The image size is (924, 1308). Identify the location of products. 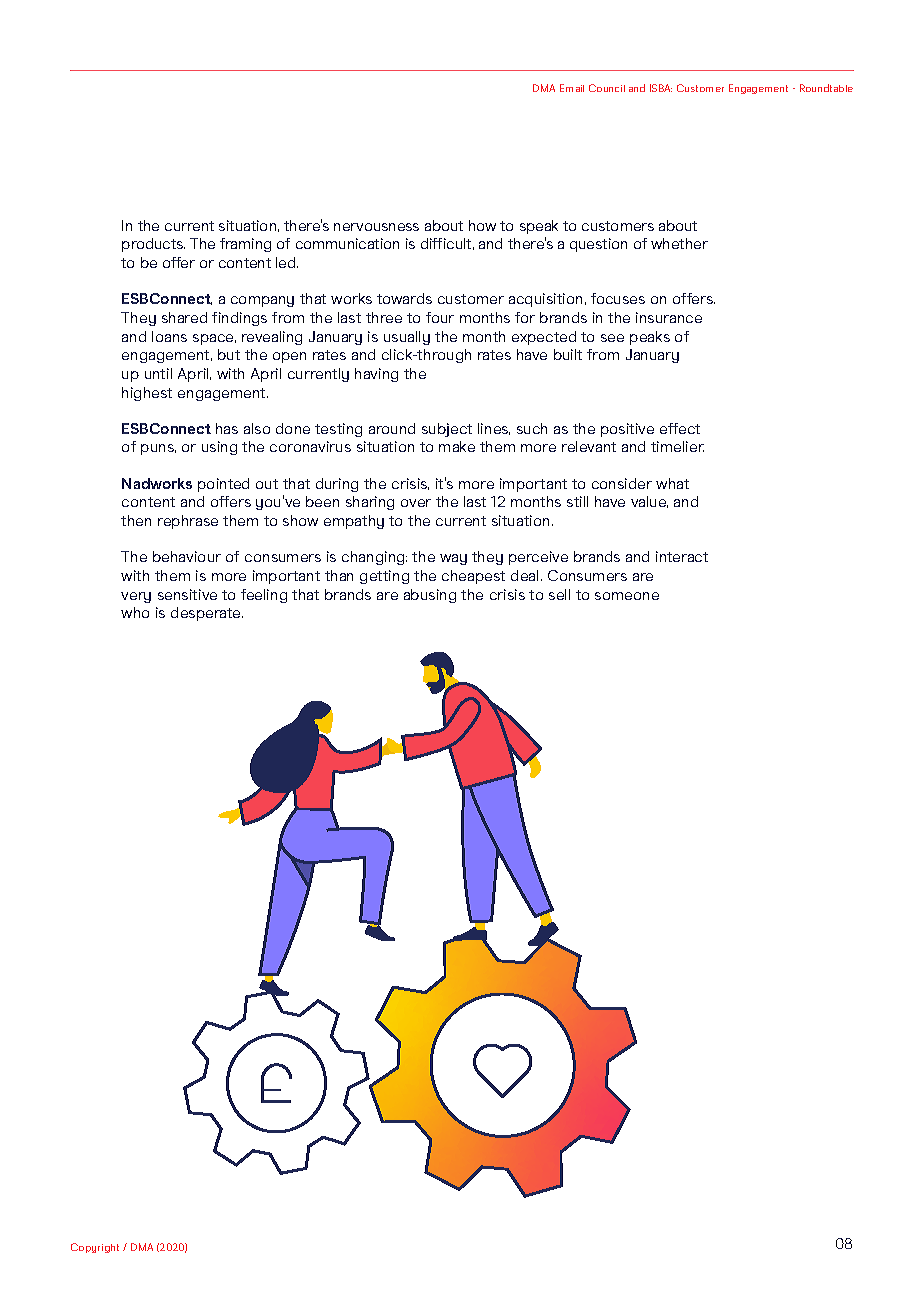
(153, 245).
